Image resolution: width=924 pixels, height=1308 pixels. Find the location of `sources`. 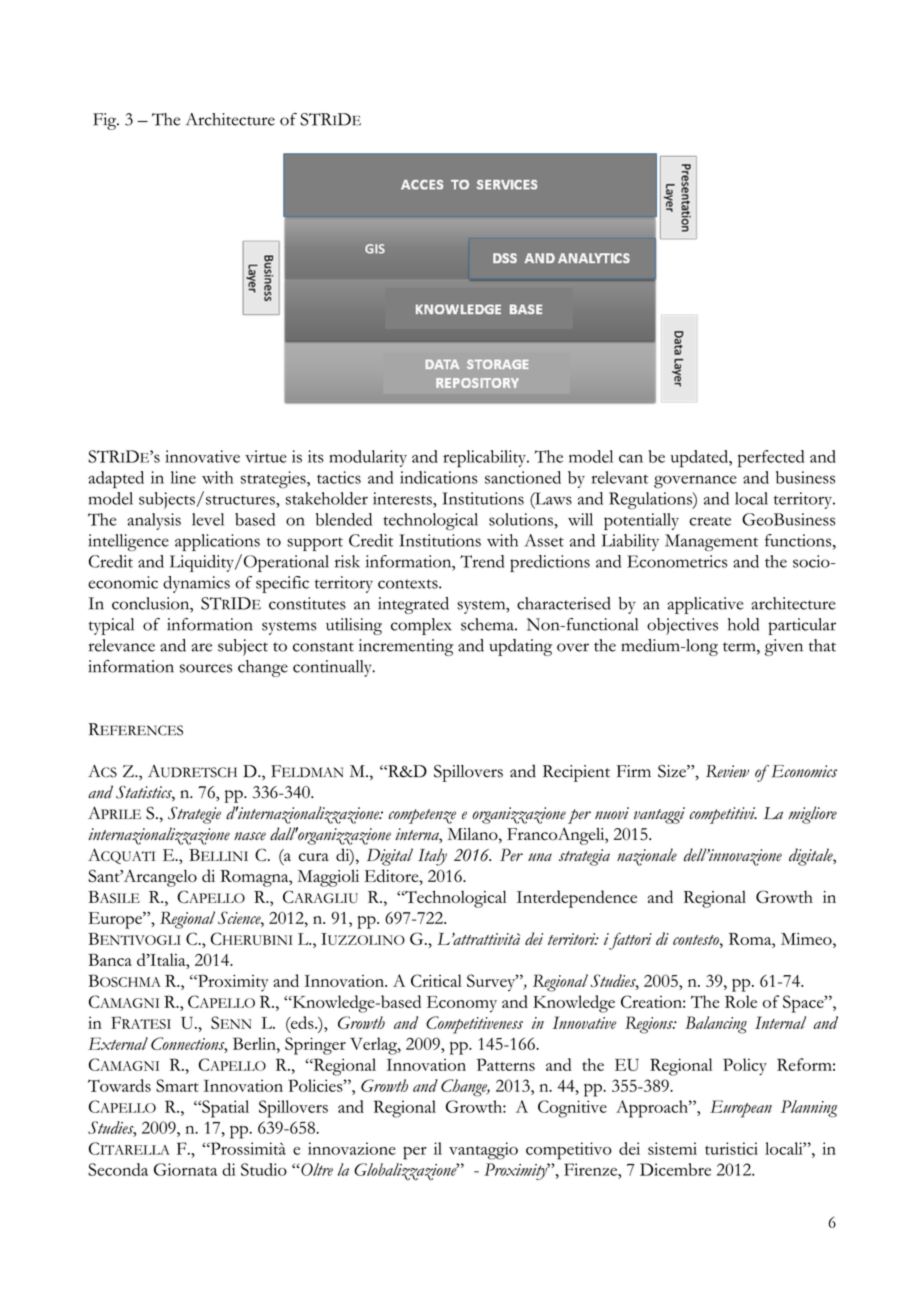

sources is located at coordinates (206, 668).
